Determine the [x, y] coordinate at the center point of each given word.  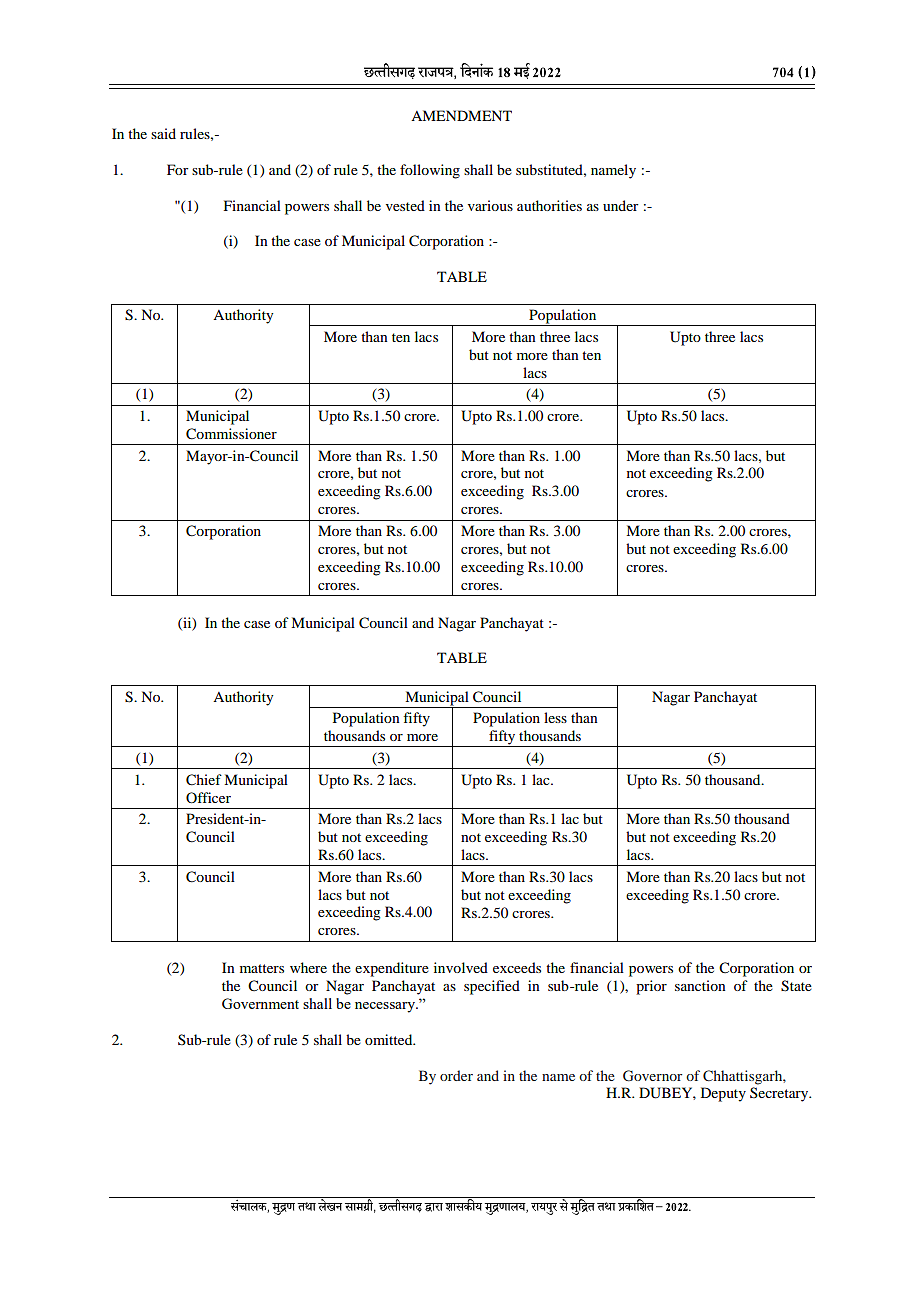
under [621, 205]
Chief [204, 780]
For [178, 169]
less [555, 717]
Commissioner [231, 434]
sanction [700, 985]
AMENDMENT [461, 115]
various [490, 205]
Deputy [723, 1094]
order [456, 1075]
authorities [549, 205]
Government [260, 1003]
